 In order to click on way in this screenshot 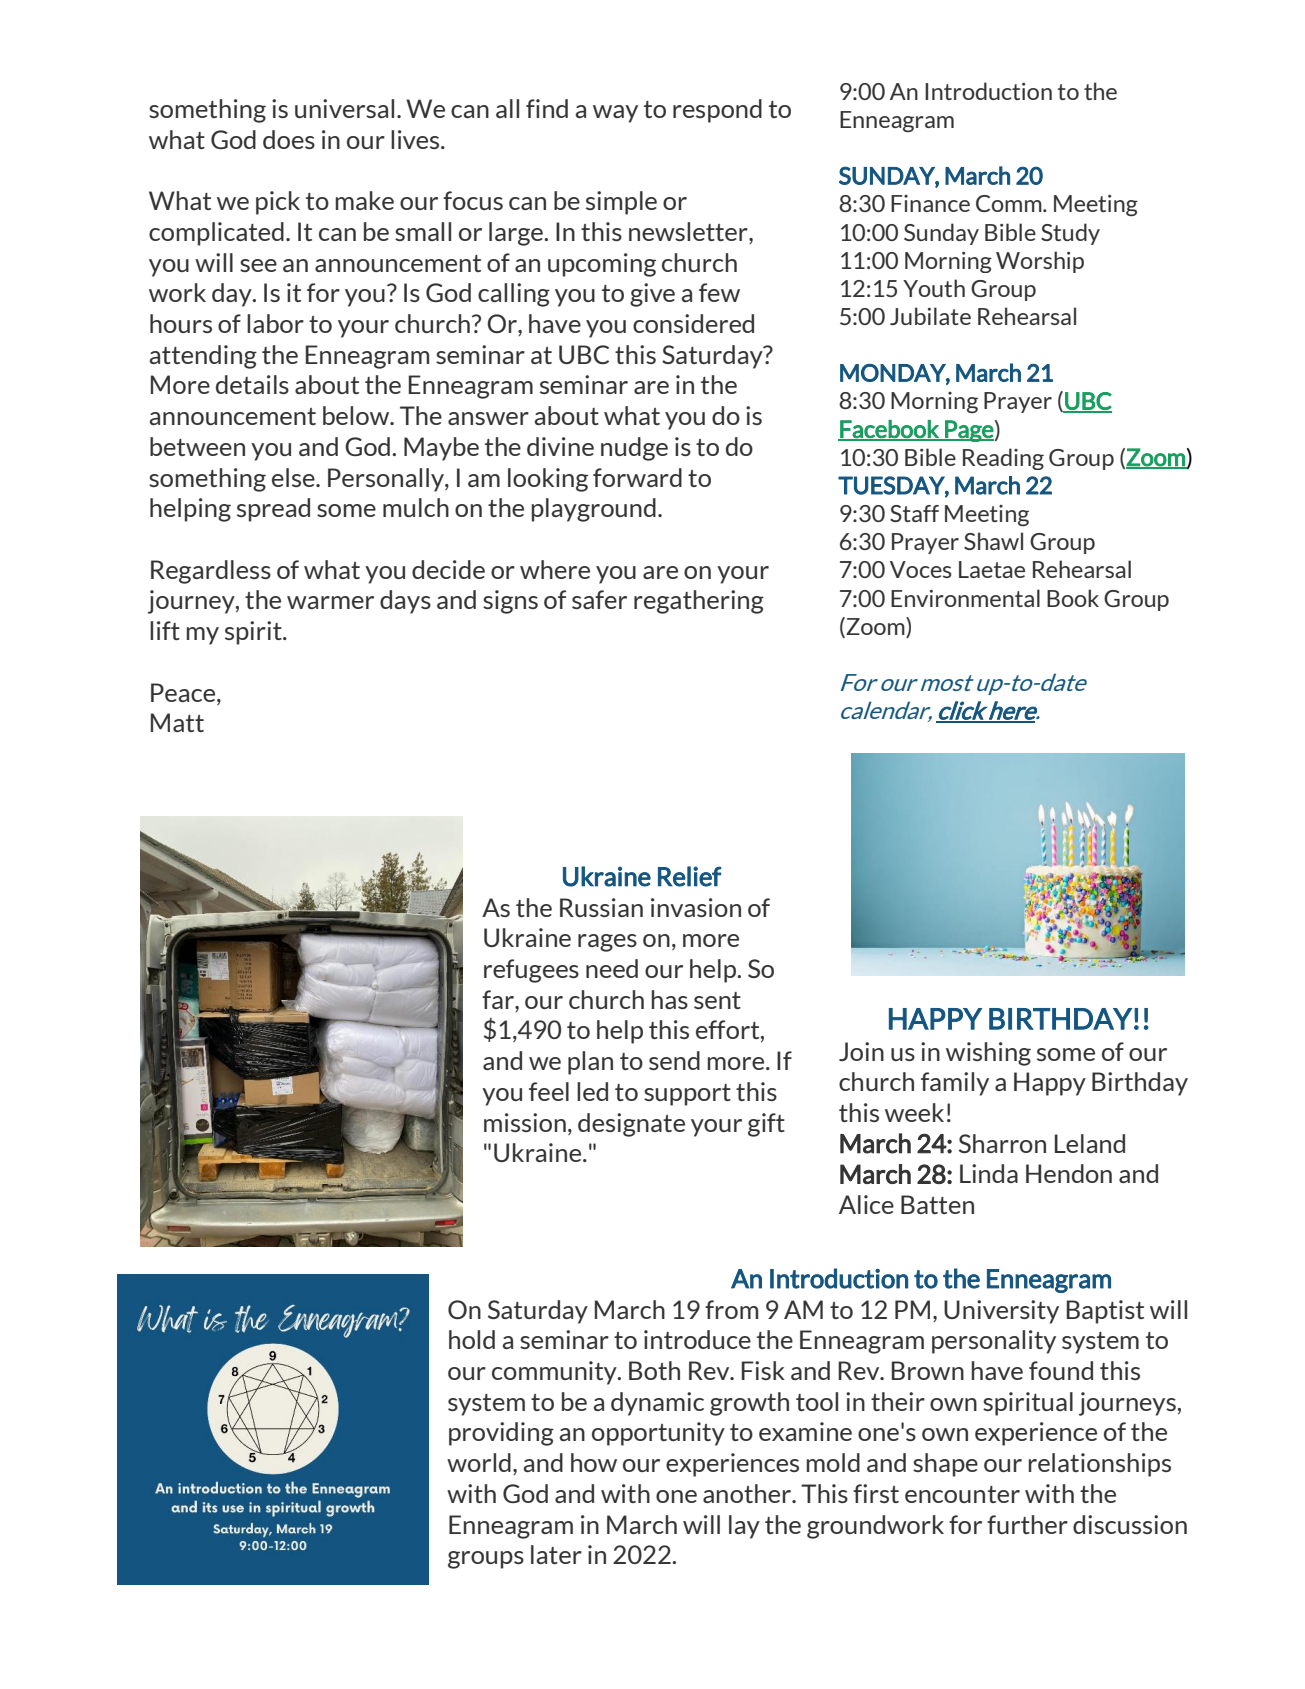, I will do `click(615, 114)`.
